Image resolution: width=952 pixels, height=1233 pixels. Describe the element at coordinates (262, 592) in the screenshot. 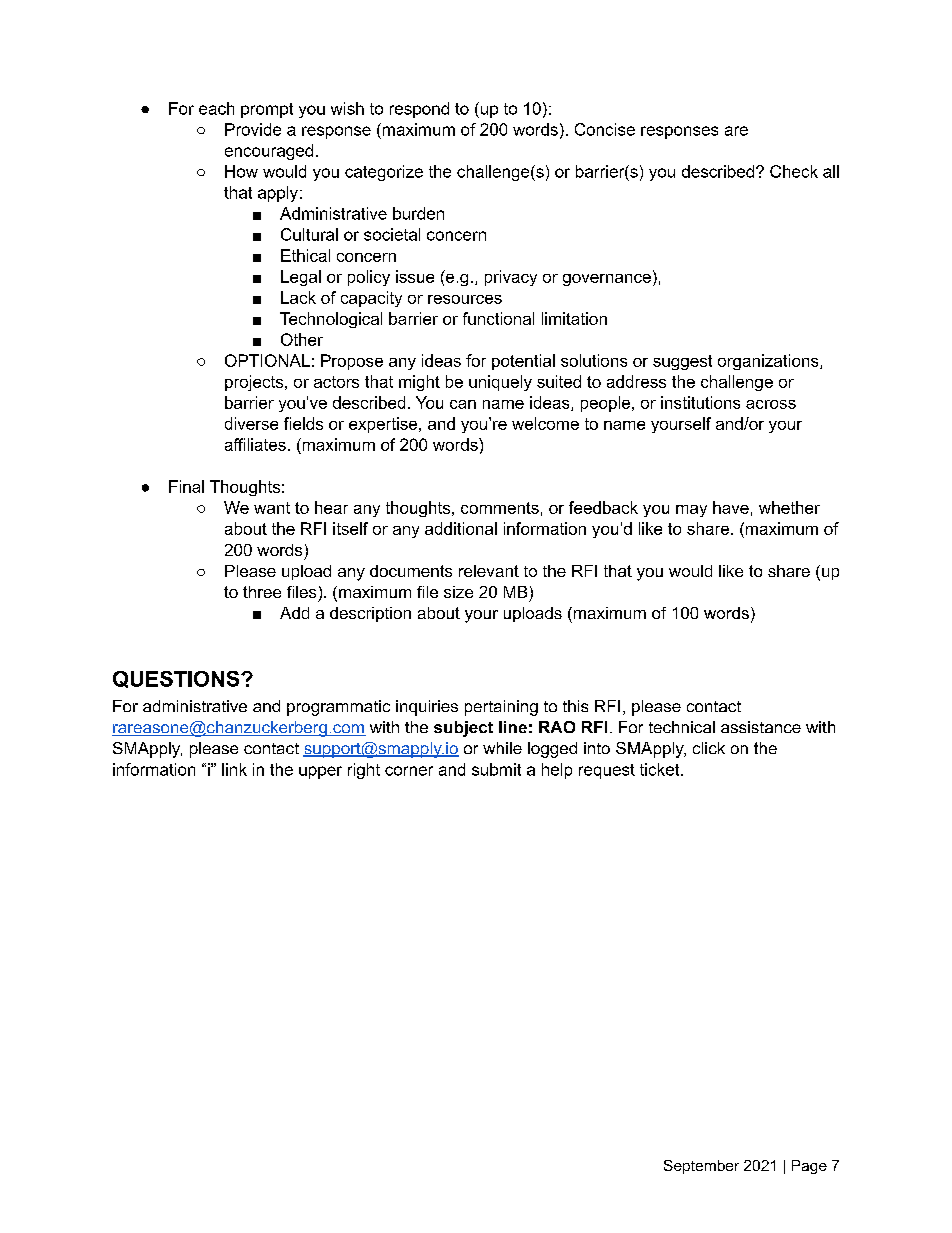

I see `three` at that location.
